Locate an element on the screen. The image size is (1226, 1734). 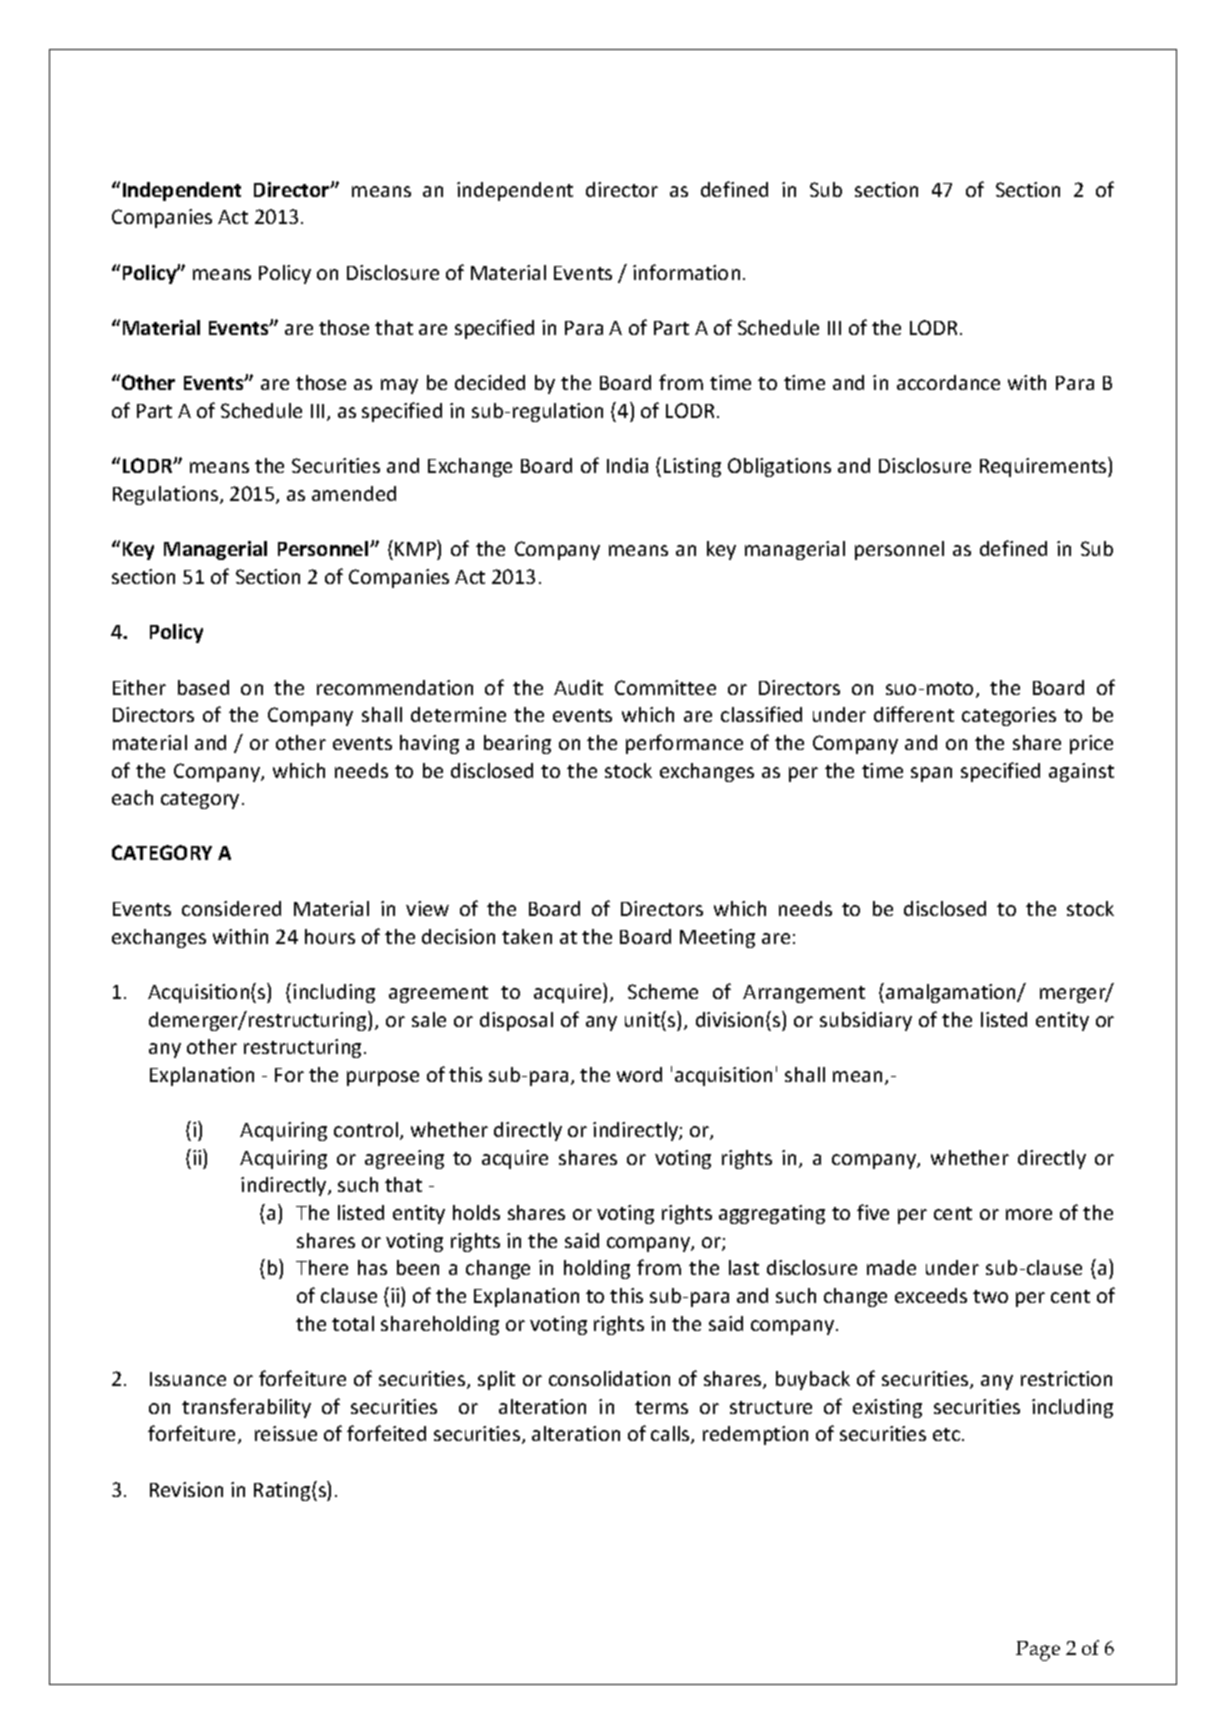
accordance is located at coordinates (948, 382).
